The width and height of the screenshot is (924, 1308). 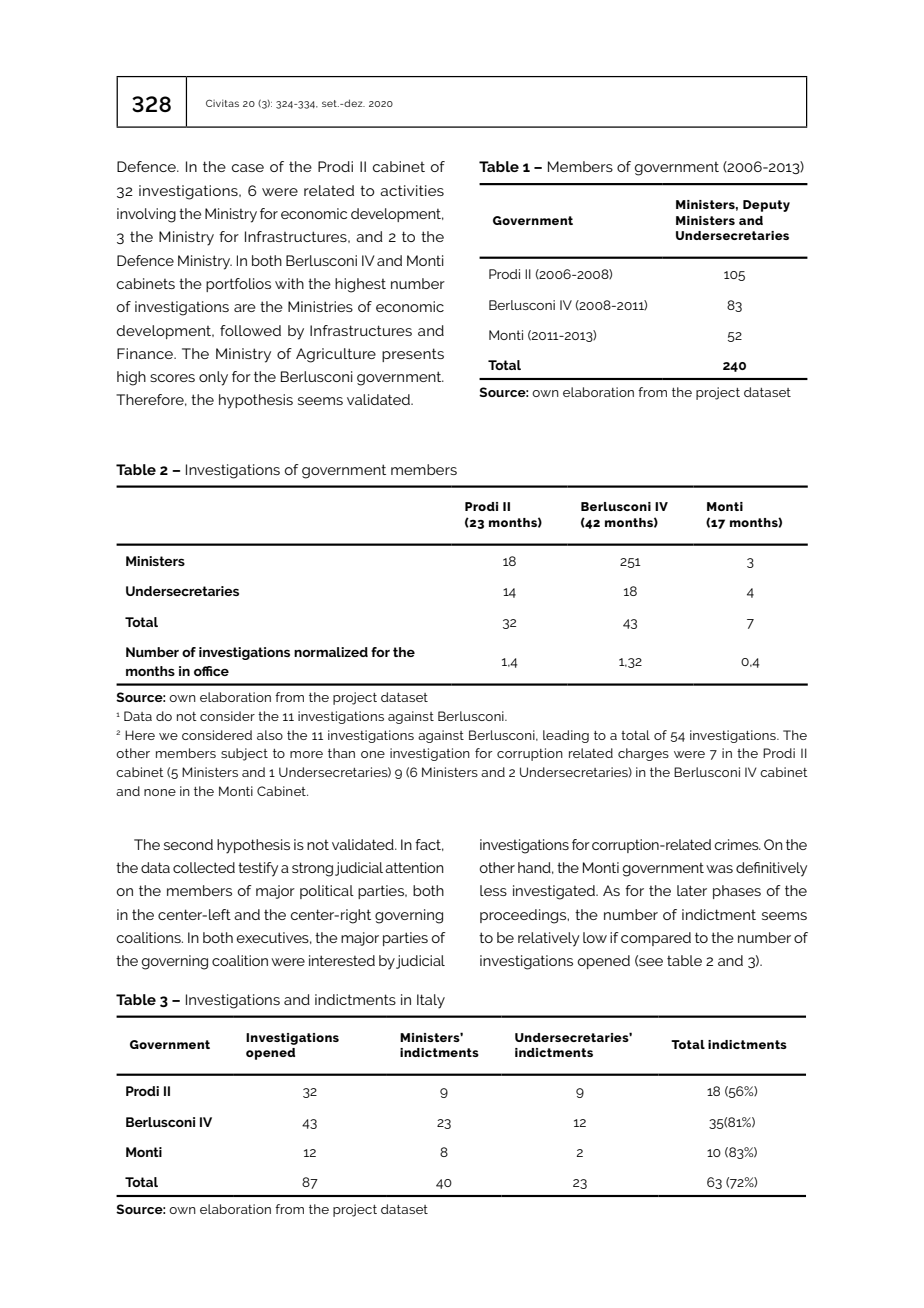 I want to click on only, so click(x=213, y=378).
